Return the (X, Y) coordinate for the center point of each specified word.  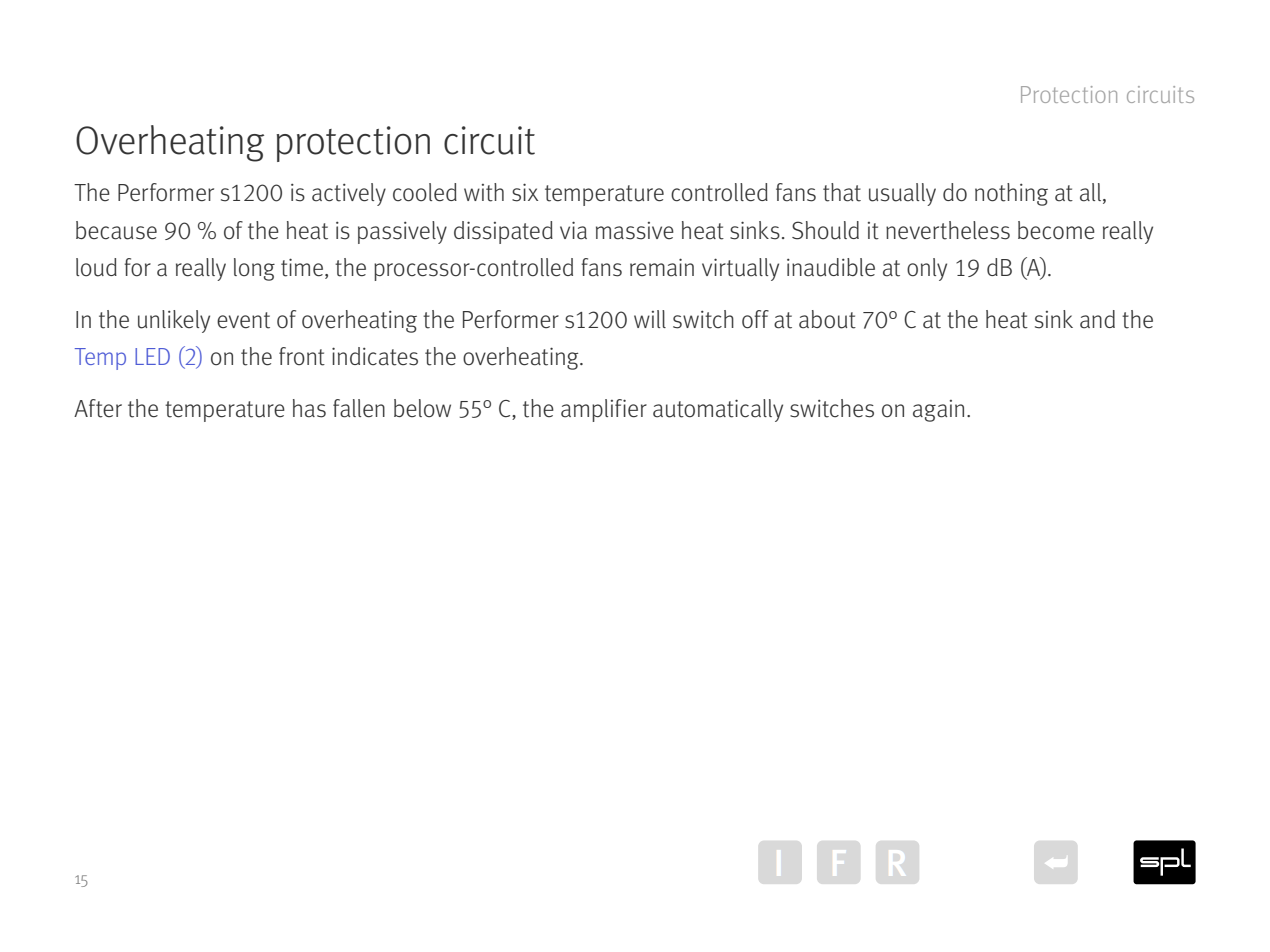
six (525, 192)
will (650, 319)
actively (349, 194)
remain (662, 267)
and (1097, 319)
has (309, 408)
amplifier (604, 410)
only (927, 269)
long (254, 269)
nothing (1011, 194)
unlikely (174, 321)
